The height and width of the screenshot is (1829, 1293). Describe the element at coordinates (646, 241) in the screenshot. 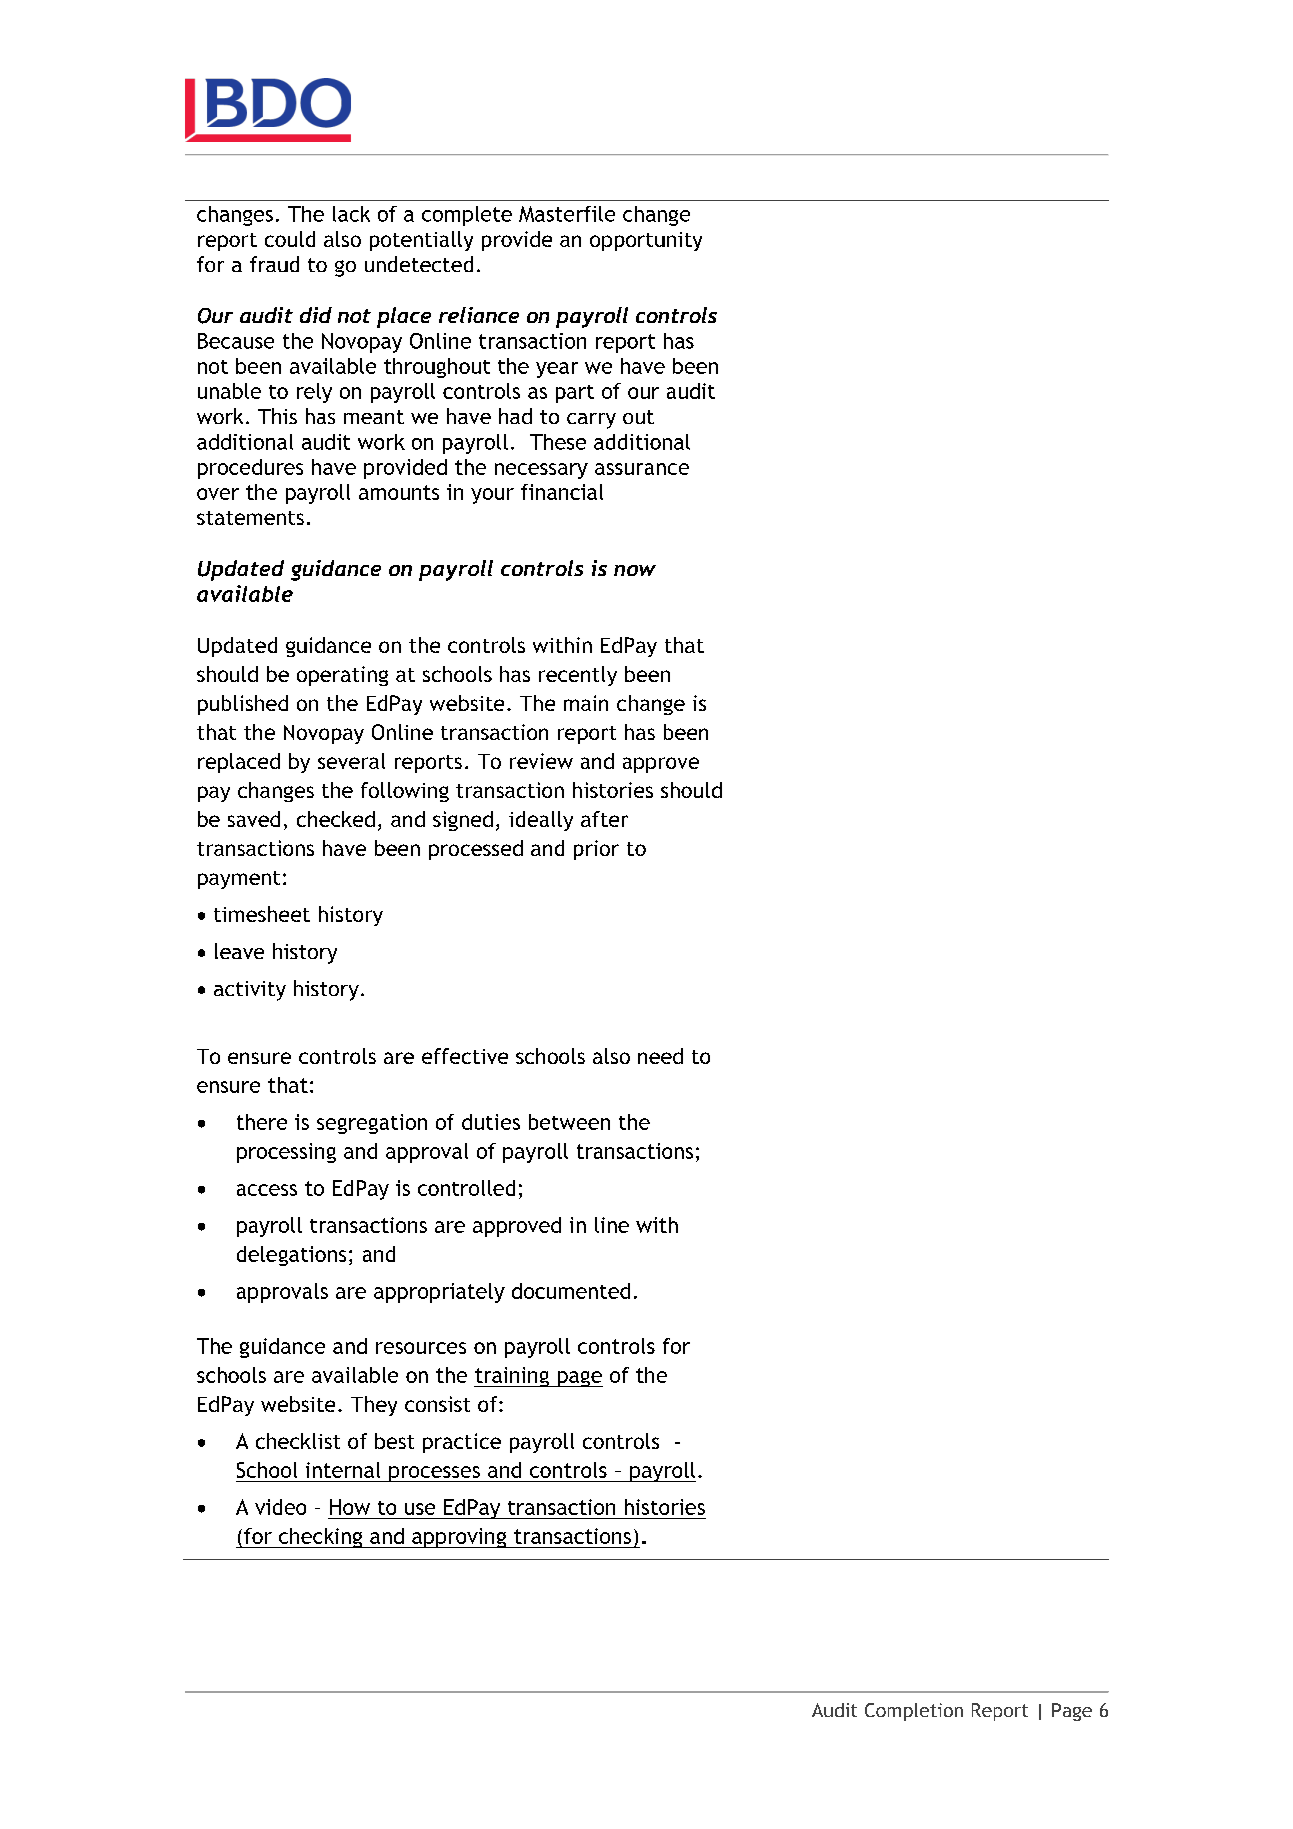

I see `opportunity` at that location.
